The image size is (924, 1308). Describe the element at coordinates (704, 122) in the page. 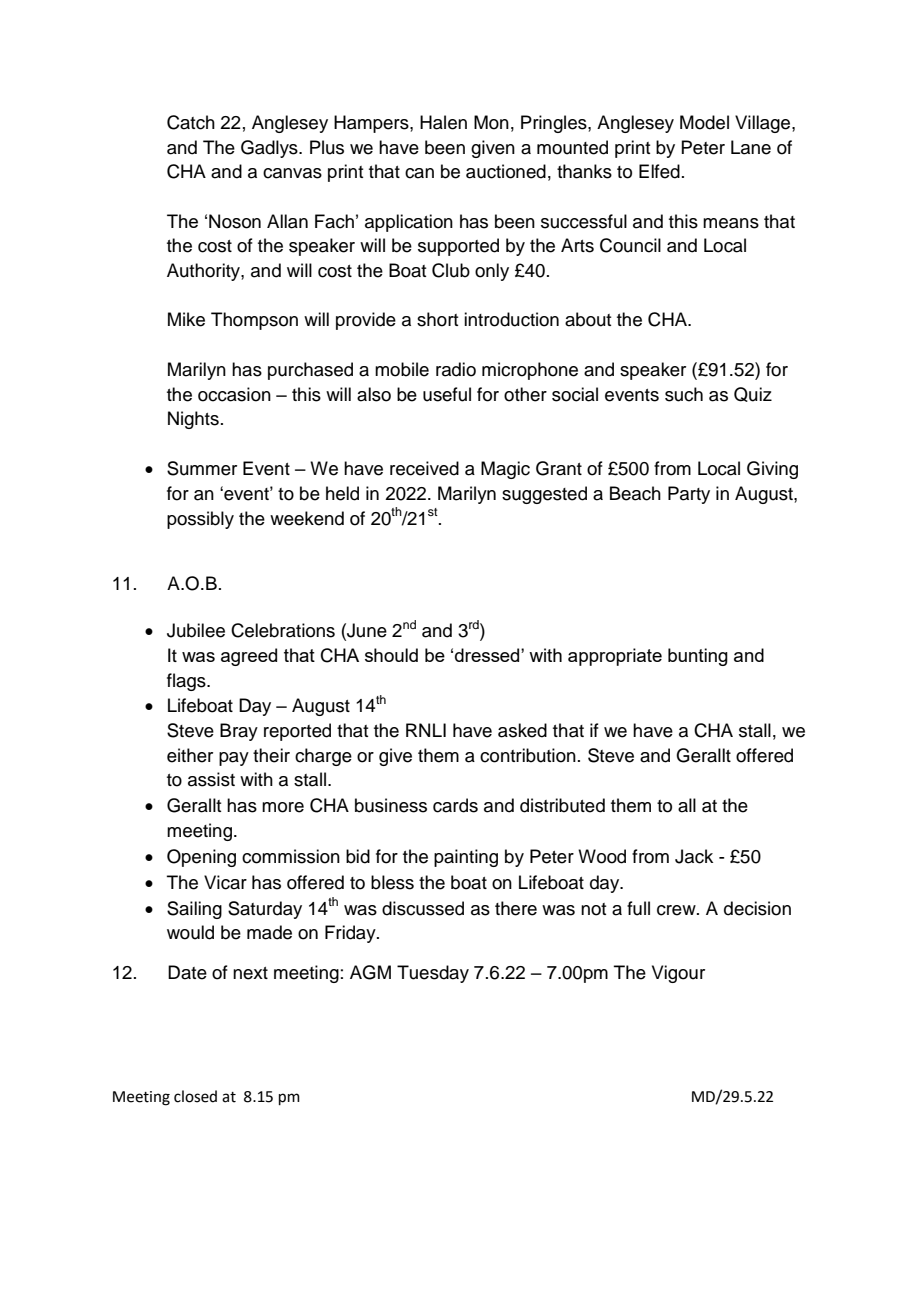

I see `Model` at that location.
